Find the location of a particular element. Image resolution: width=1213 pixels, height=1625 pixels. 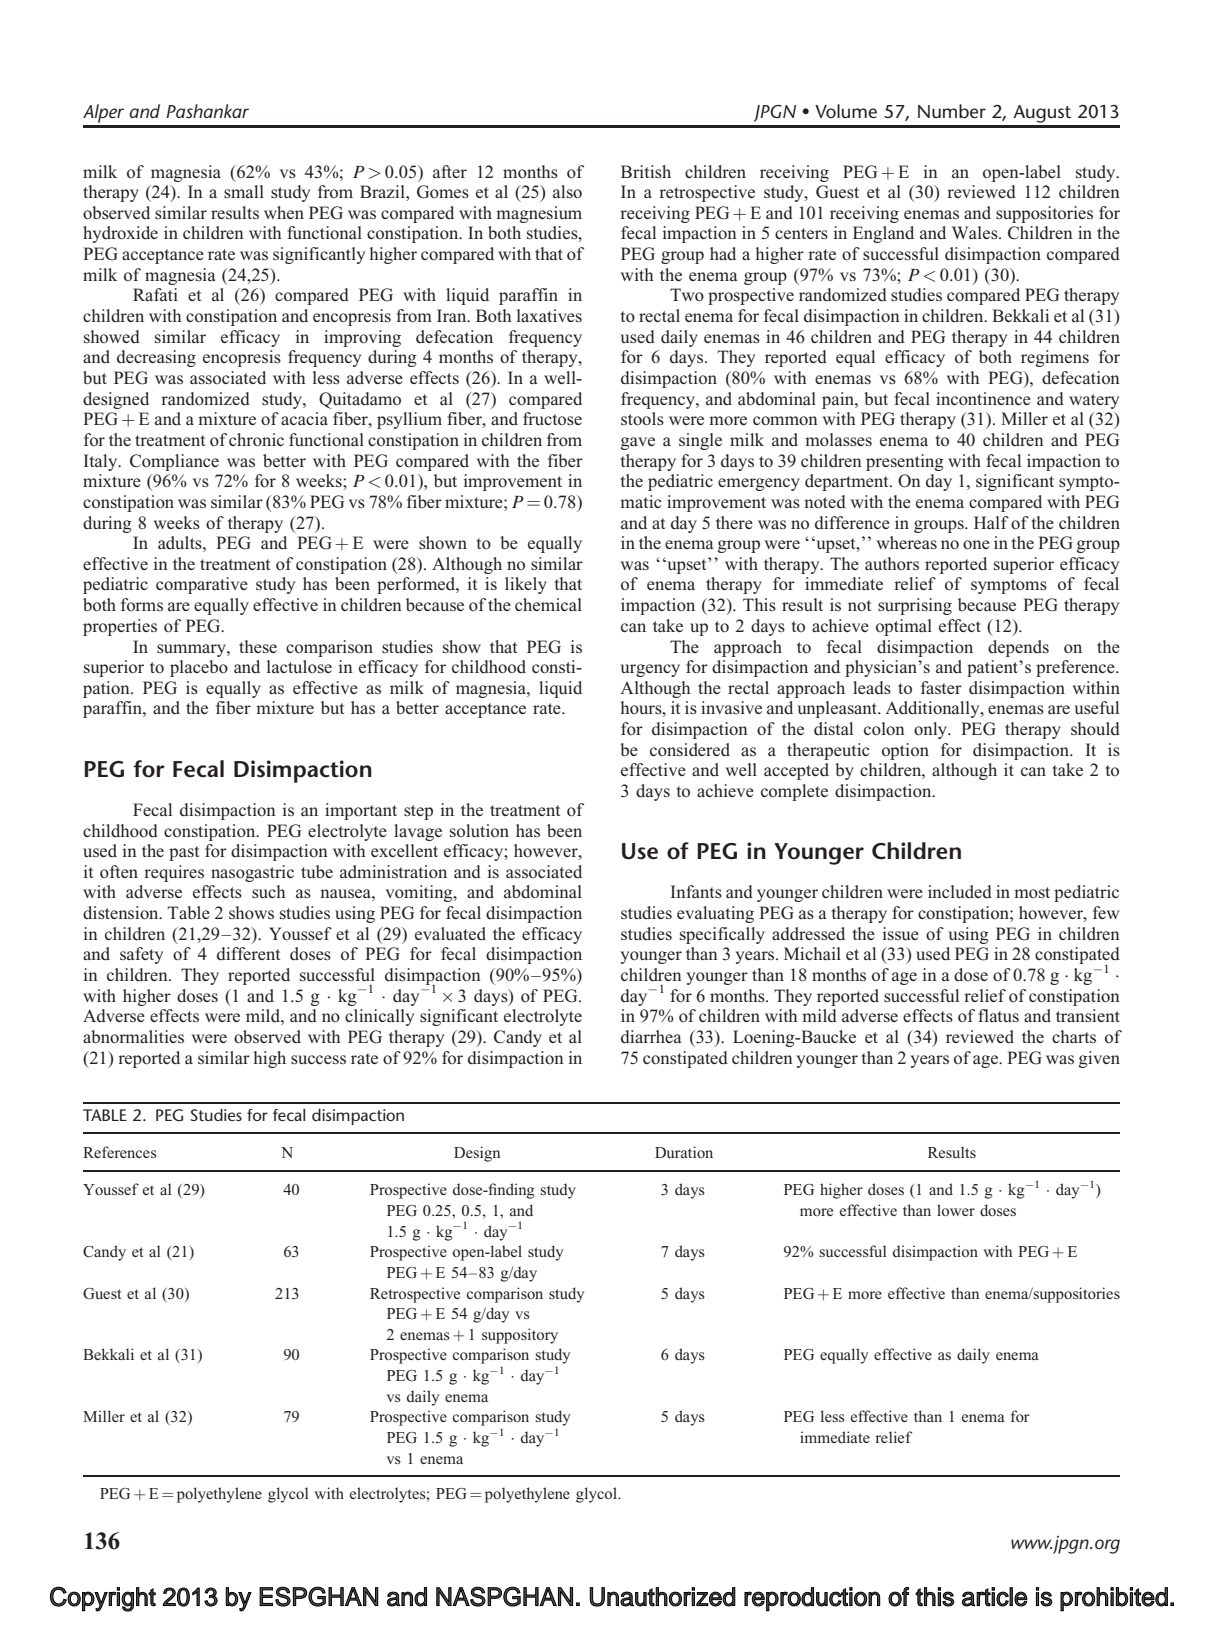

nasogastric is located at coordinates (252, 873).
